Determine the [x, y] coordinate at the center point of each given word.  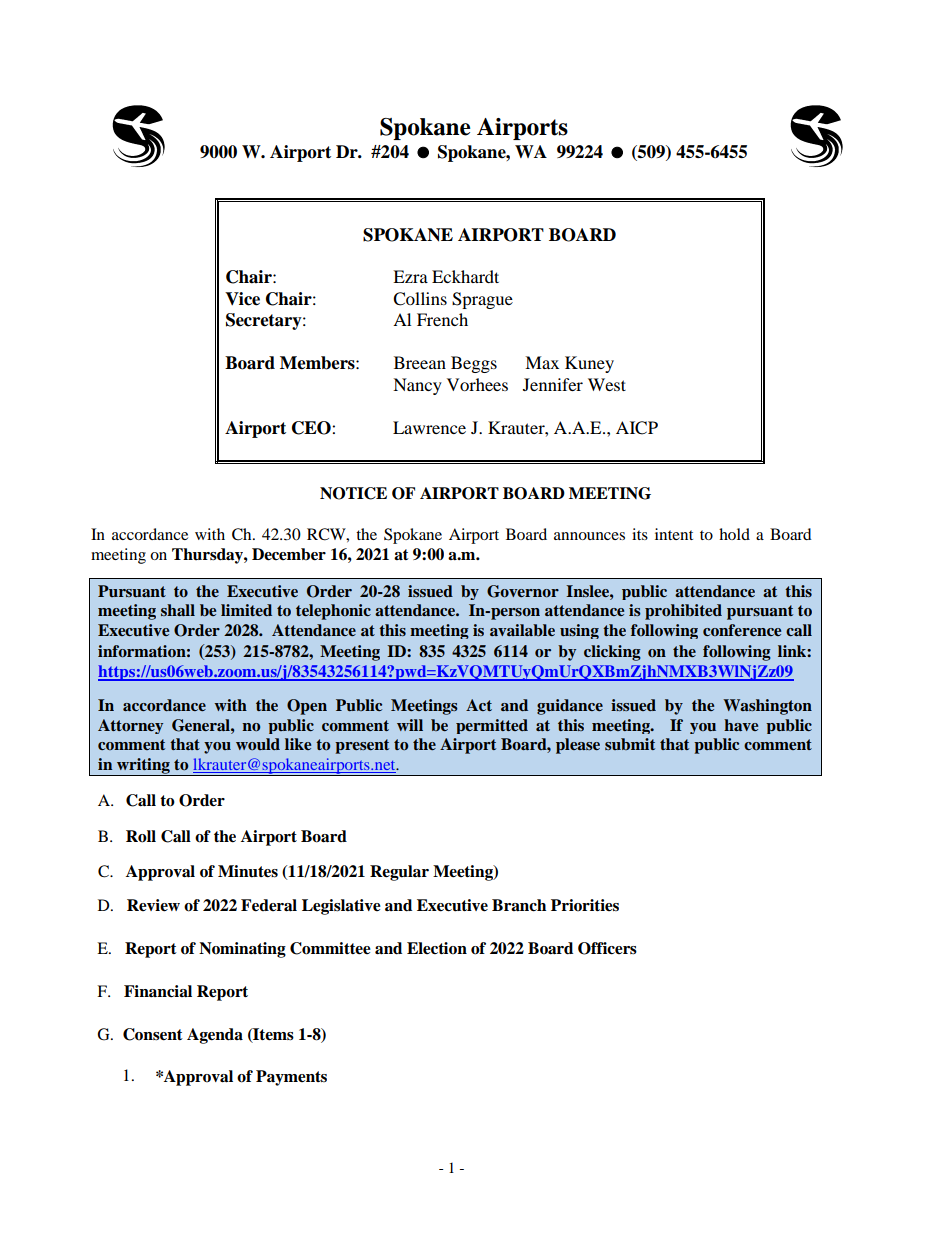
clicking [612, 653]
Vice [242, 299]
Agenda [215, 1036]
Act [479, 705]
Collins [420, 299]
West [607, 384]
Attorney [130, 726]
